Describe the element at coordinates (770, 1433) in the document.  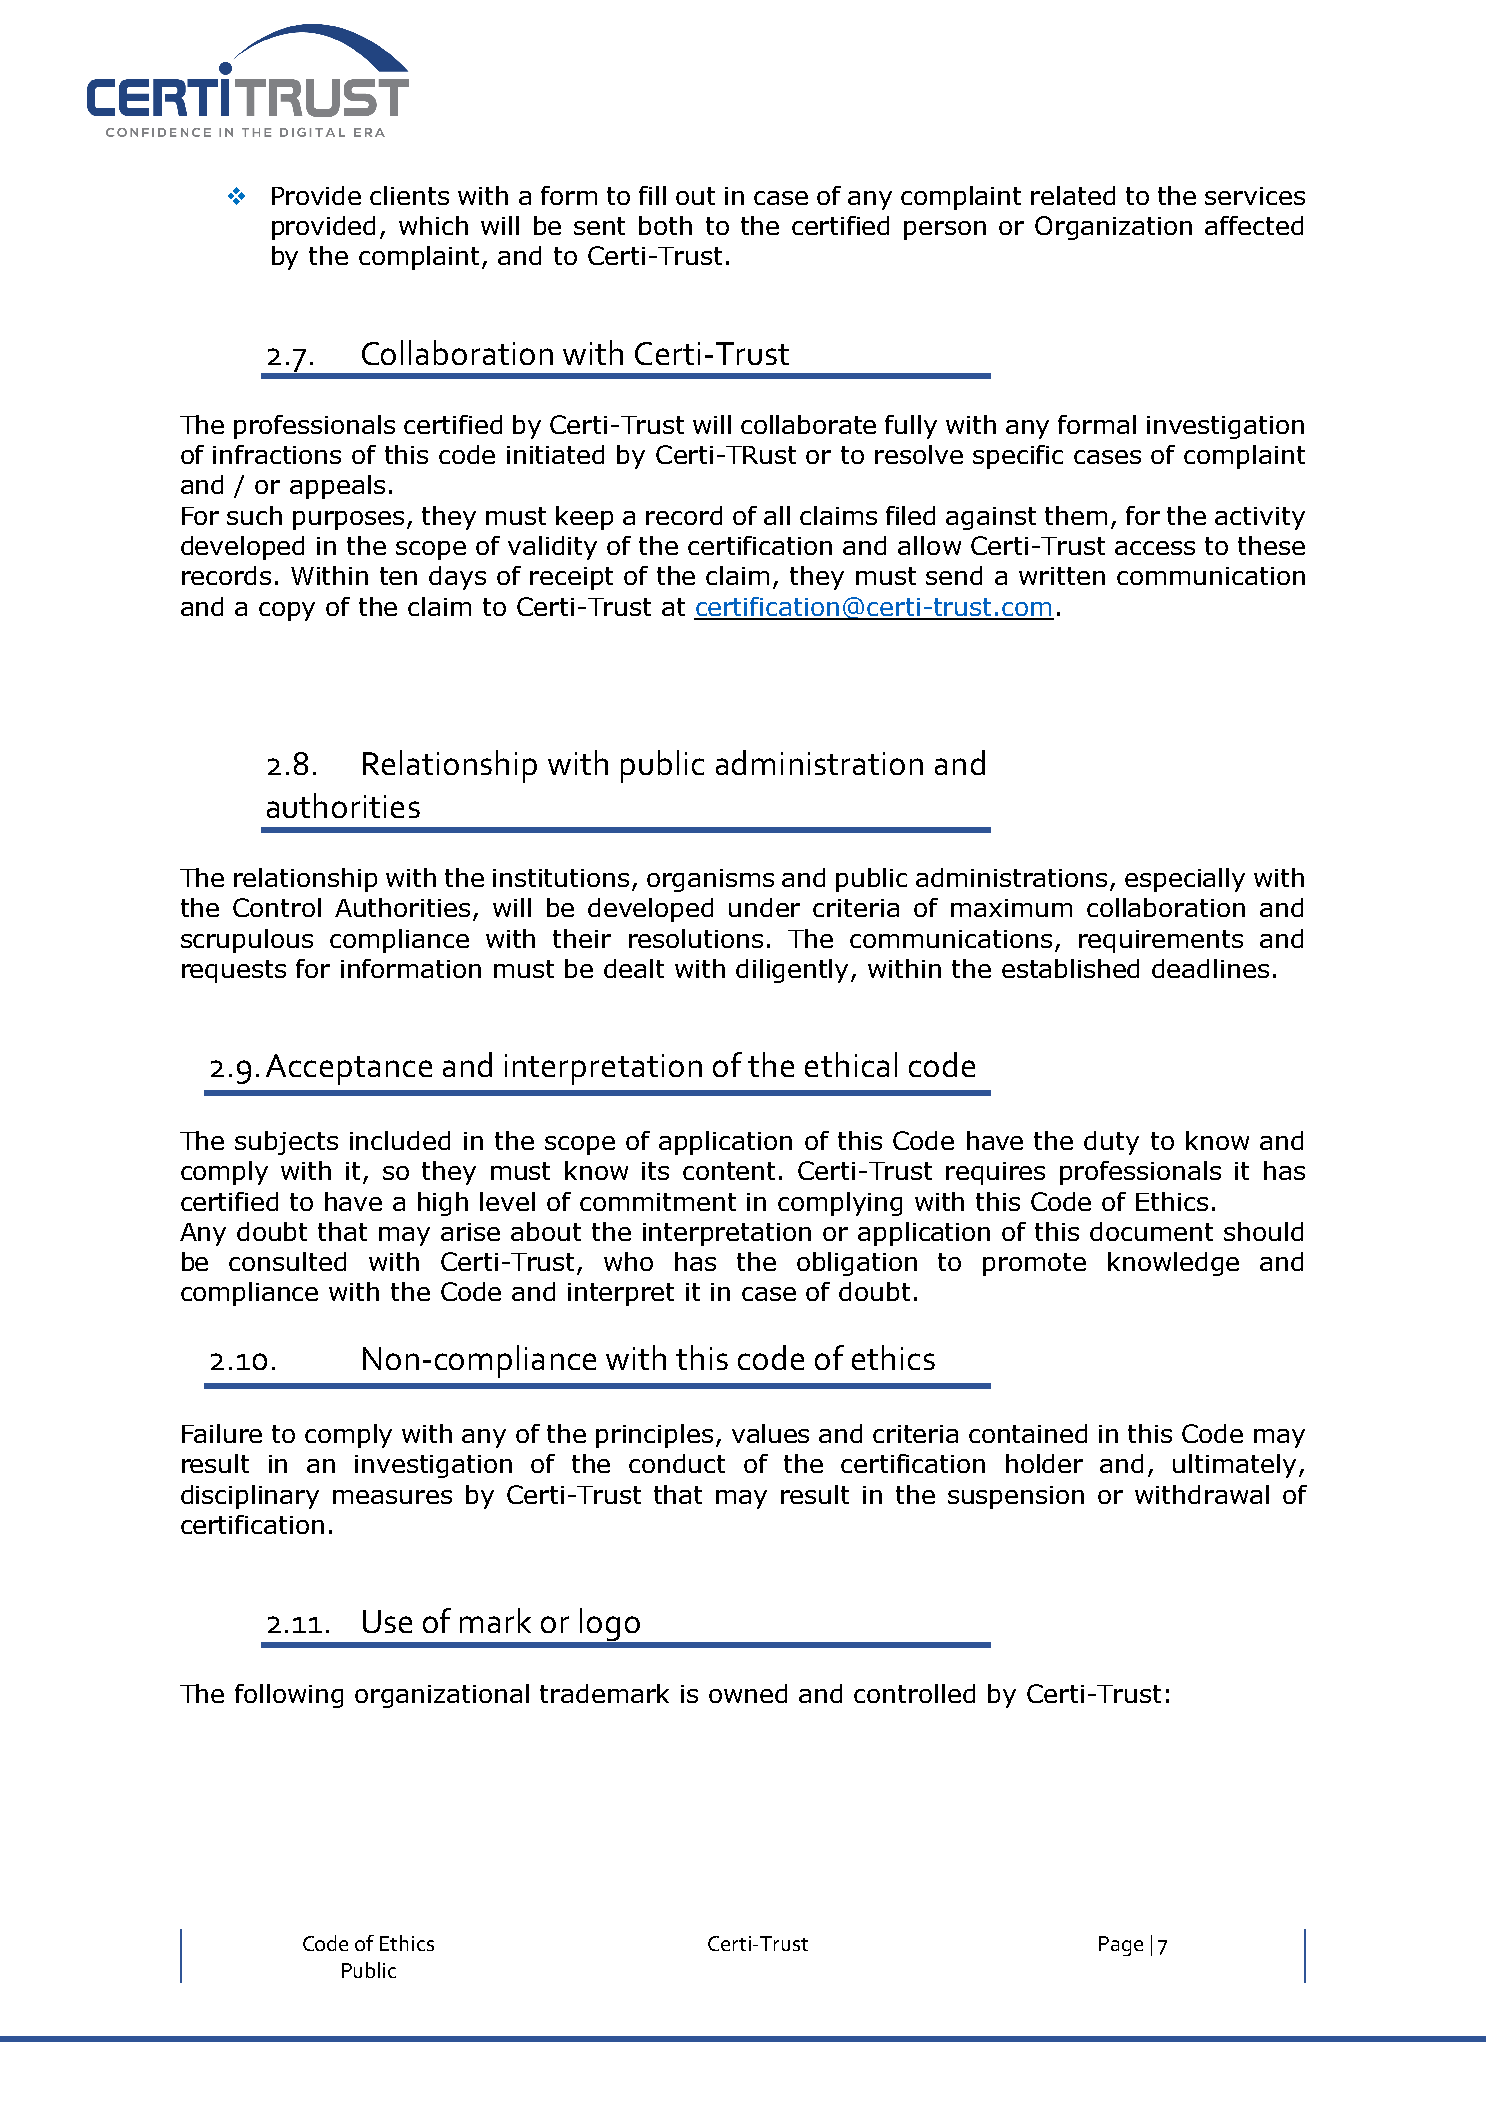
I see `values` at that location.
